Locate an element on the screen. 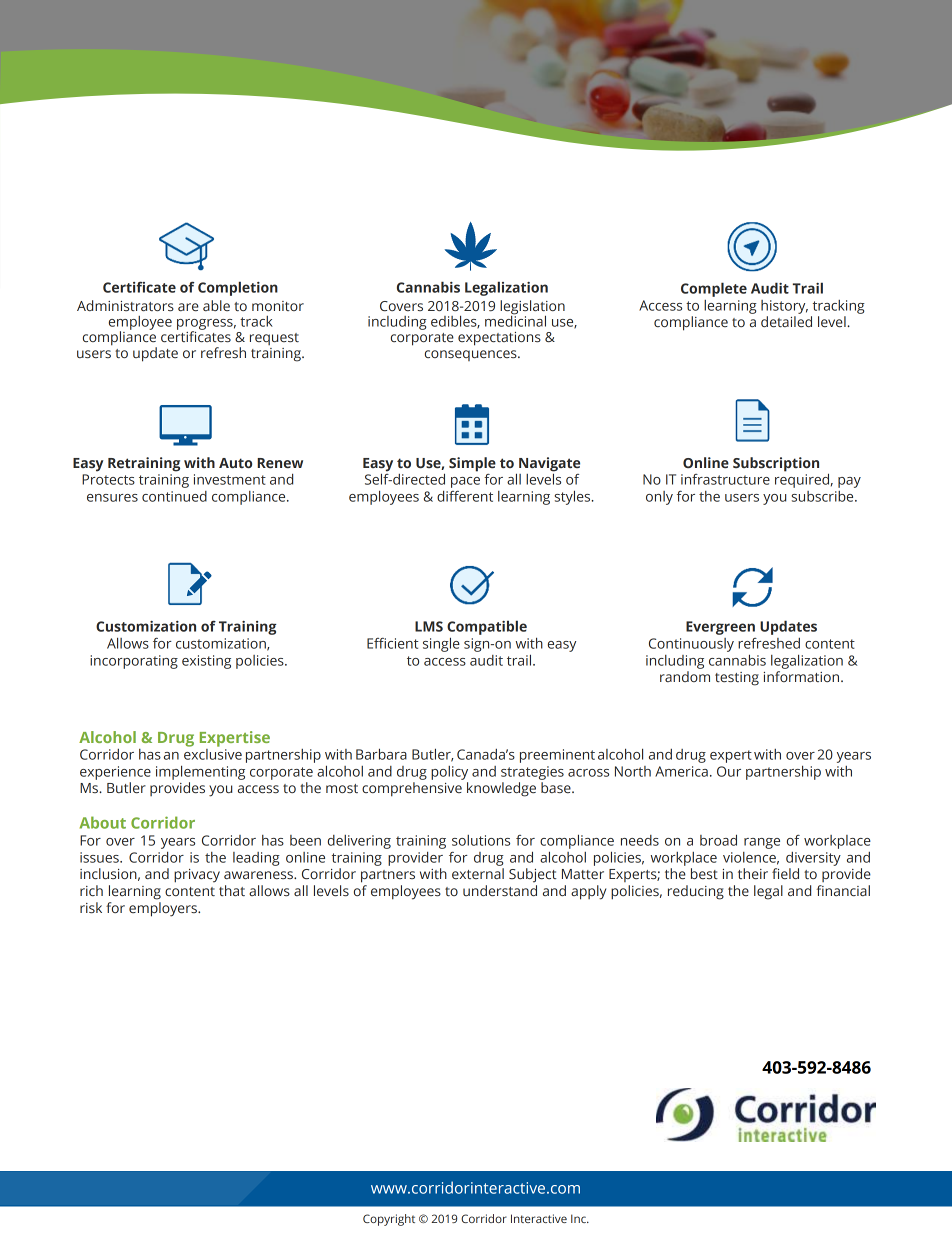 Image resolution: width=952 pixels, height=1233 pixels. policy is located at coordinates (449, 773).
